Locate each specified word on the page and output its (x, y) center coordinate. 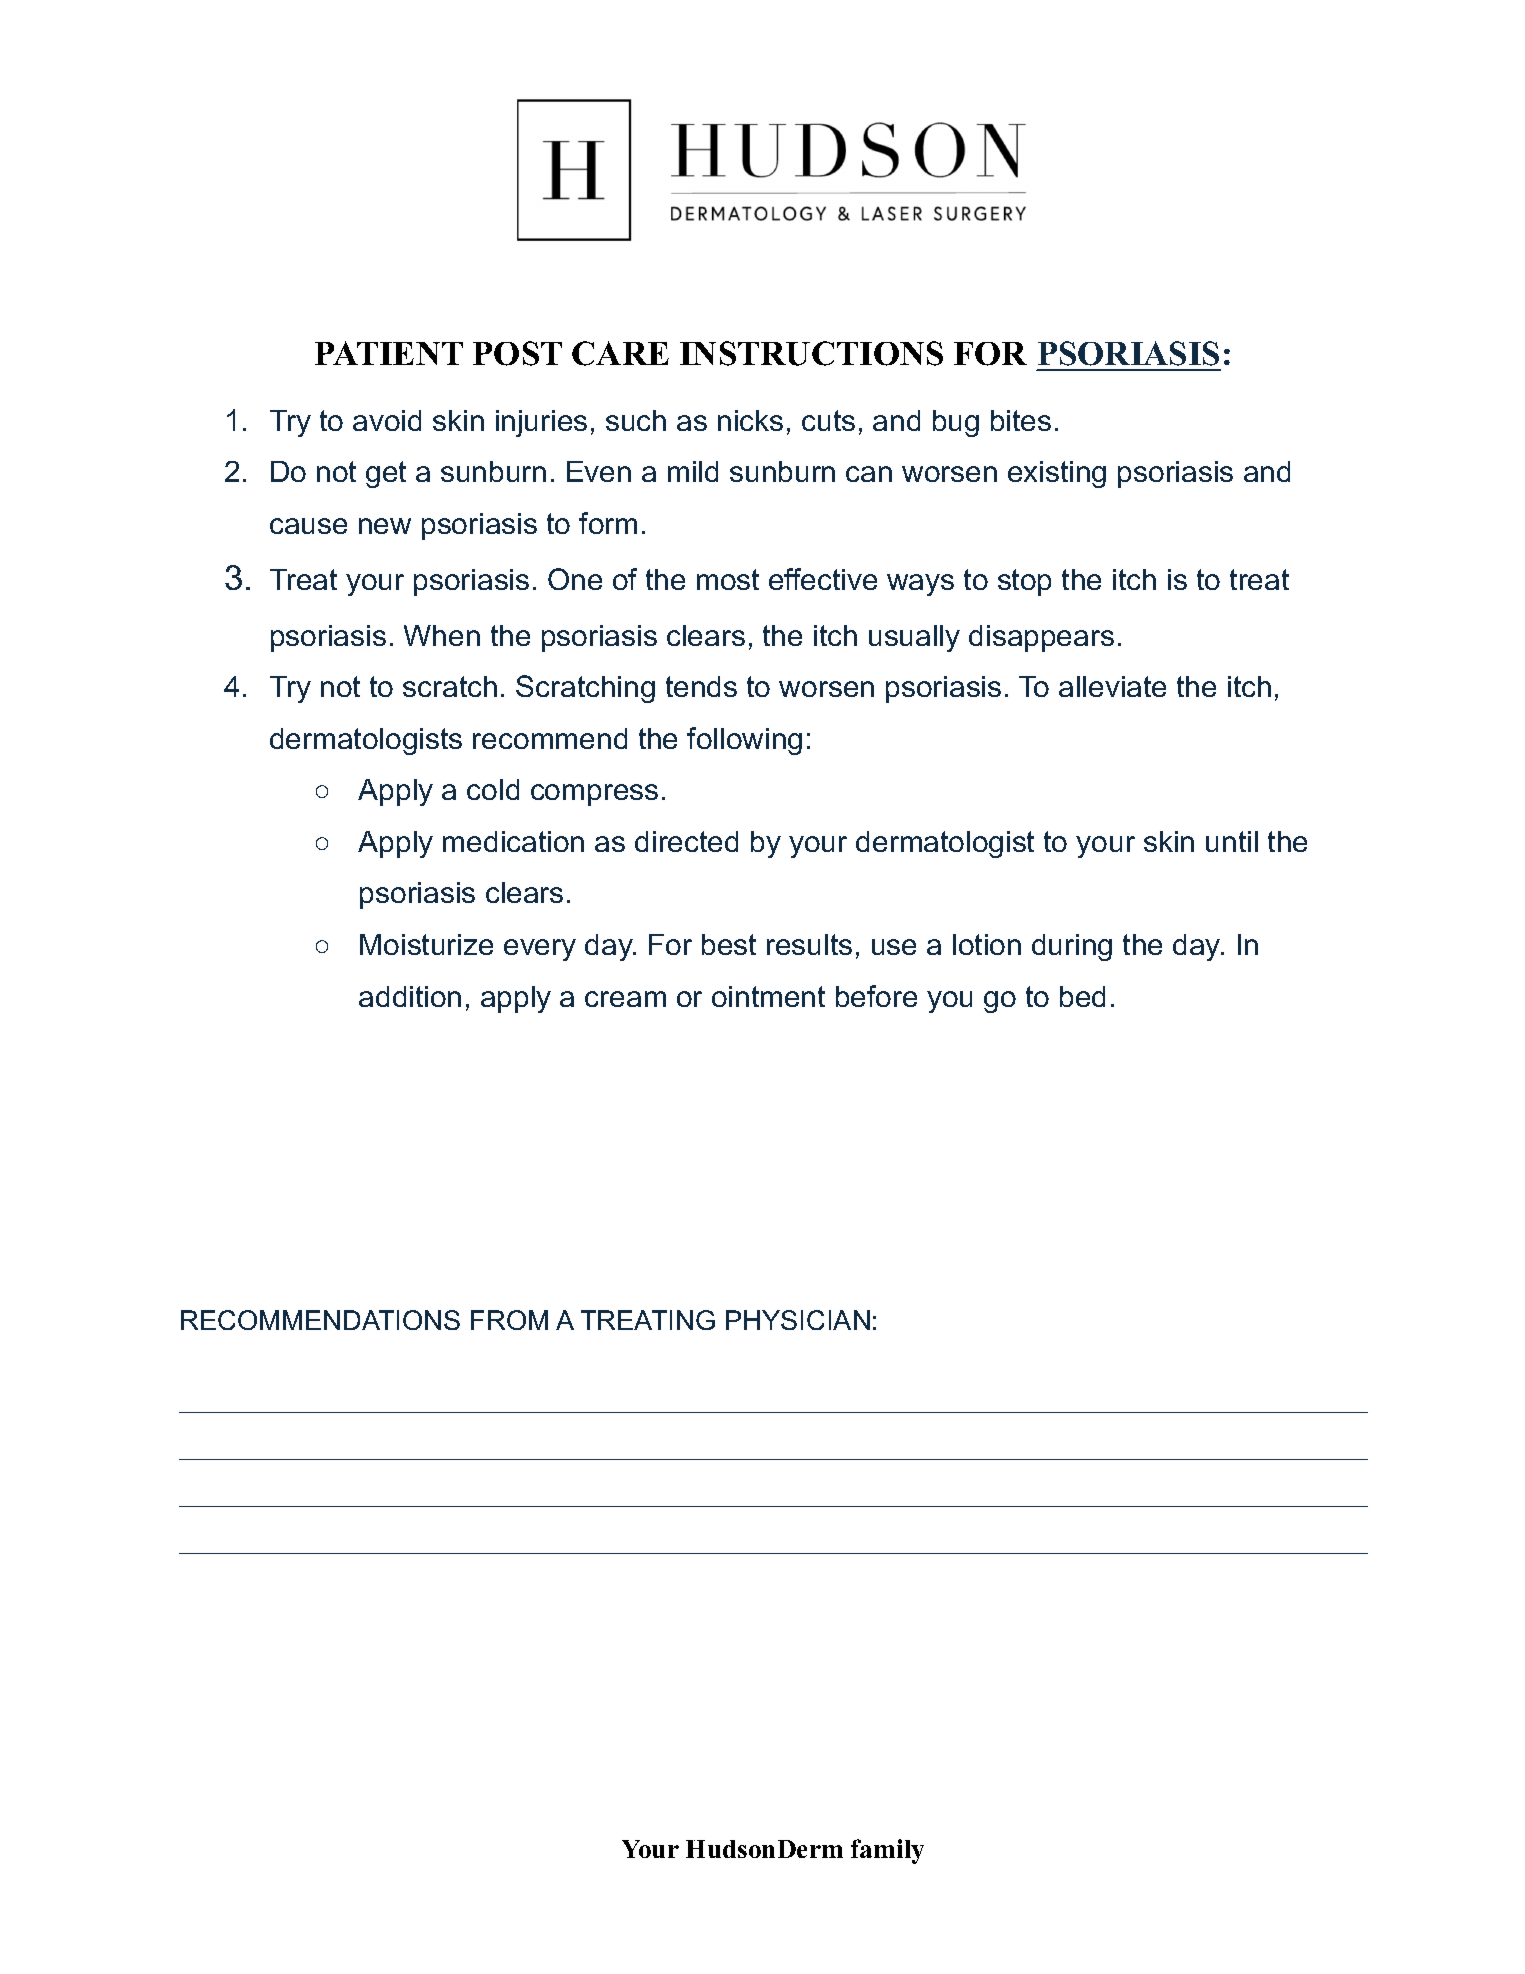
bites (1021, 420)
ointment (768, 996)
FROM (509, 1320)
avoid (387, 420)
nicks (750, 420)
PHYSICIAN (798, 1320)
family (887, 1851)
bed (1082, 996)
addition (410, 996)
